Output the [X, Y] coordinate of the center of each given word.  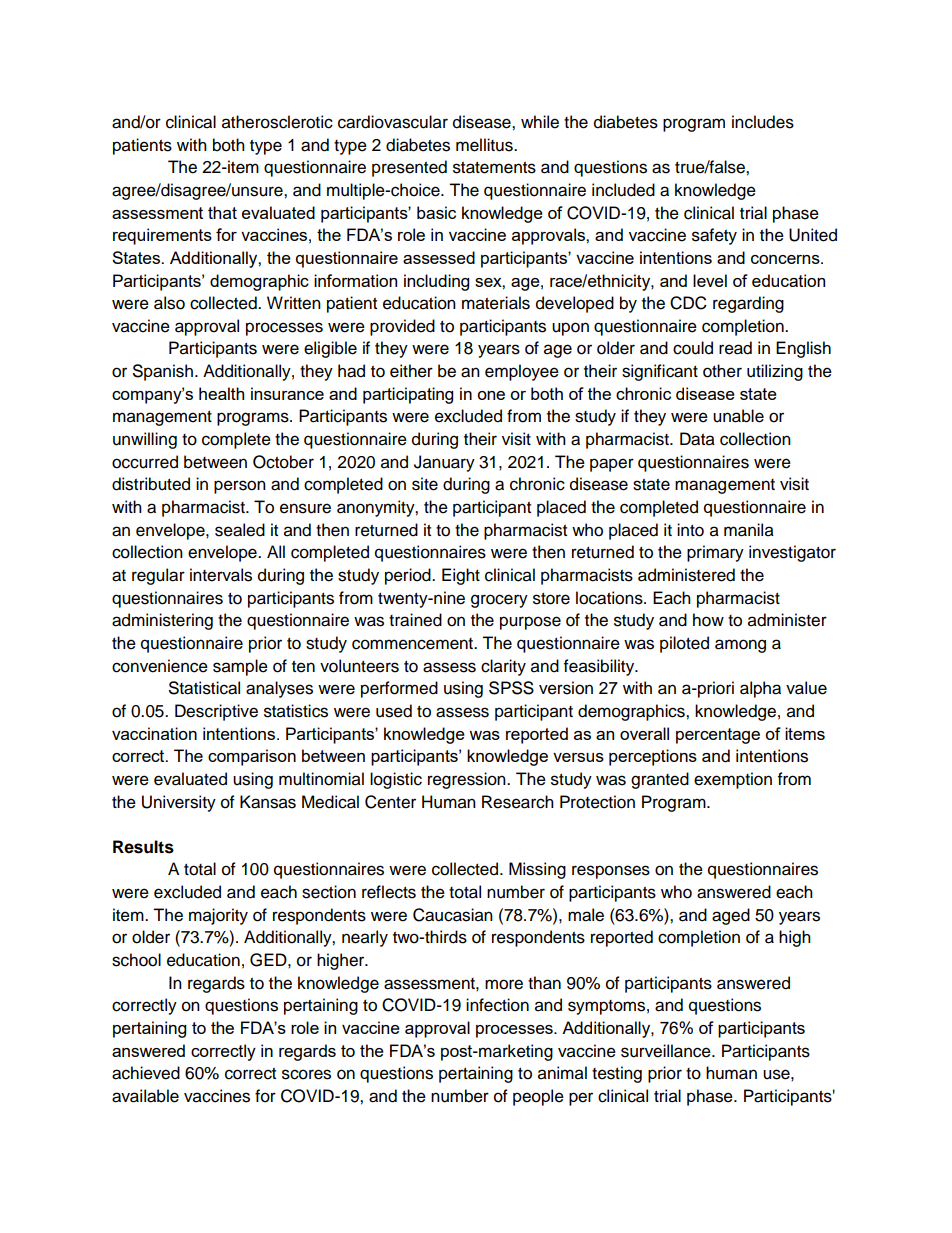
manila [749, 530]
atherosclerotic [277, 122]
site [425, 484]
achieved [146, 1073]
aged [731, 916]
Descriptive [216, 712]
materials [496, 303]
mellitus [485, 145]
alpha [760, 689]
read [735, 348]
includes [763, 122]
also [169, 303]
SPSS [511, 688]
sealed [240, 530]
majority [218, 916]
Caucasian [453, 915]
